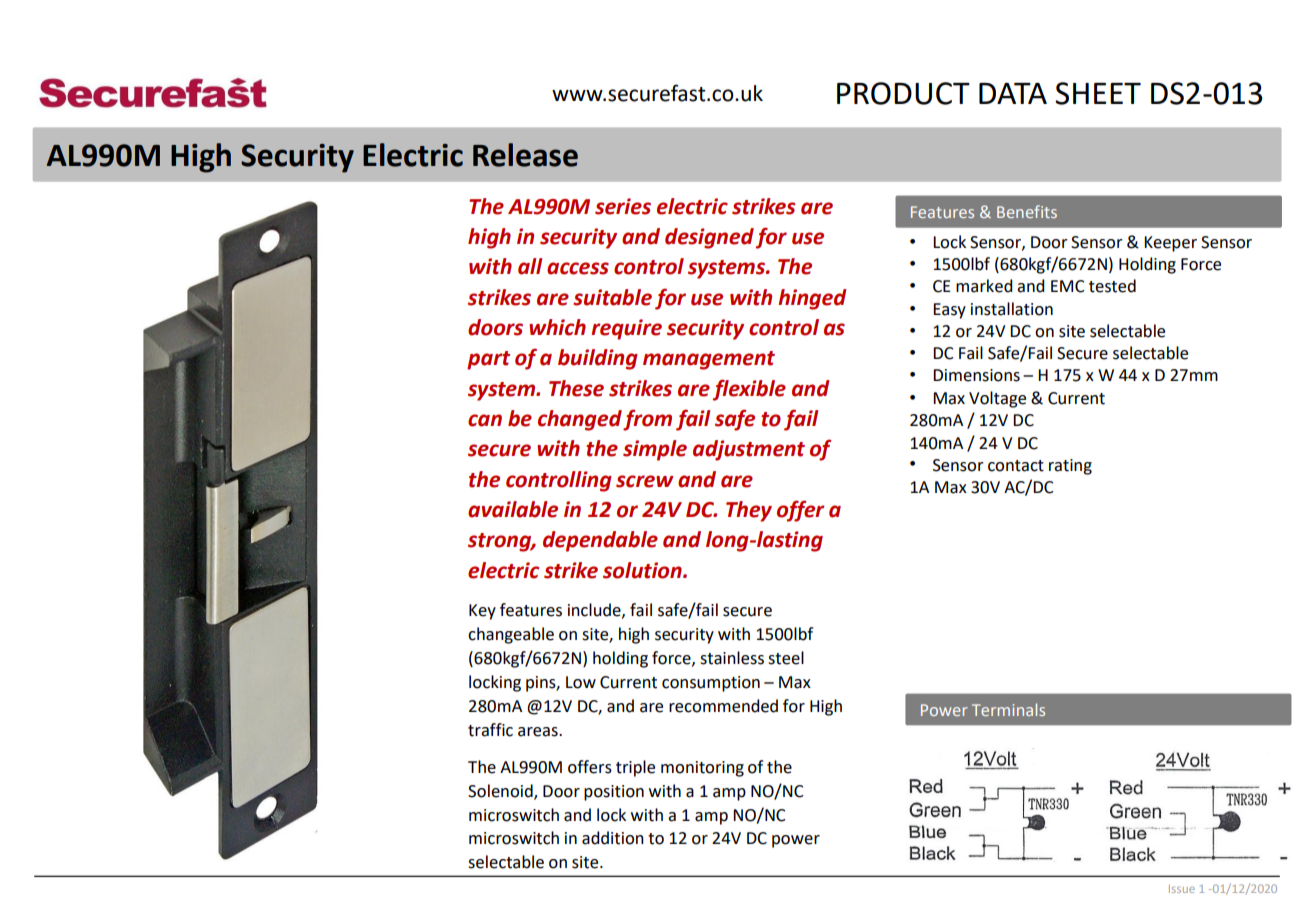  I want to click on Release, so click(525, 155).
